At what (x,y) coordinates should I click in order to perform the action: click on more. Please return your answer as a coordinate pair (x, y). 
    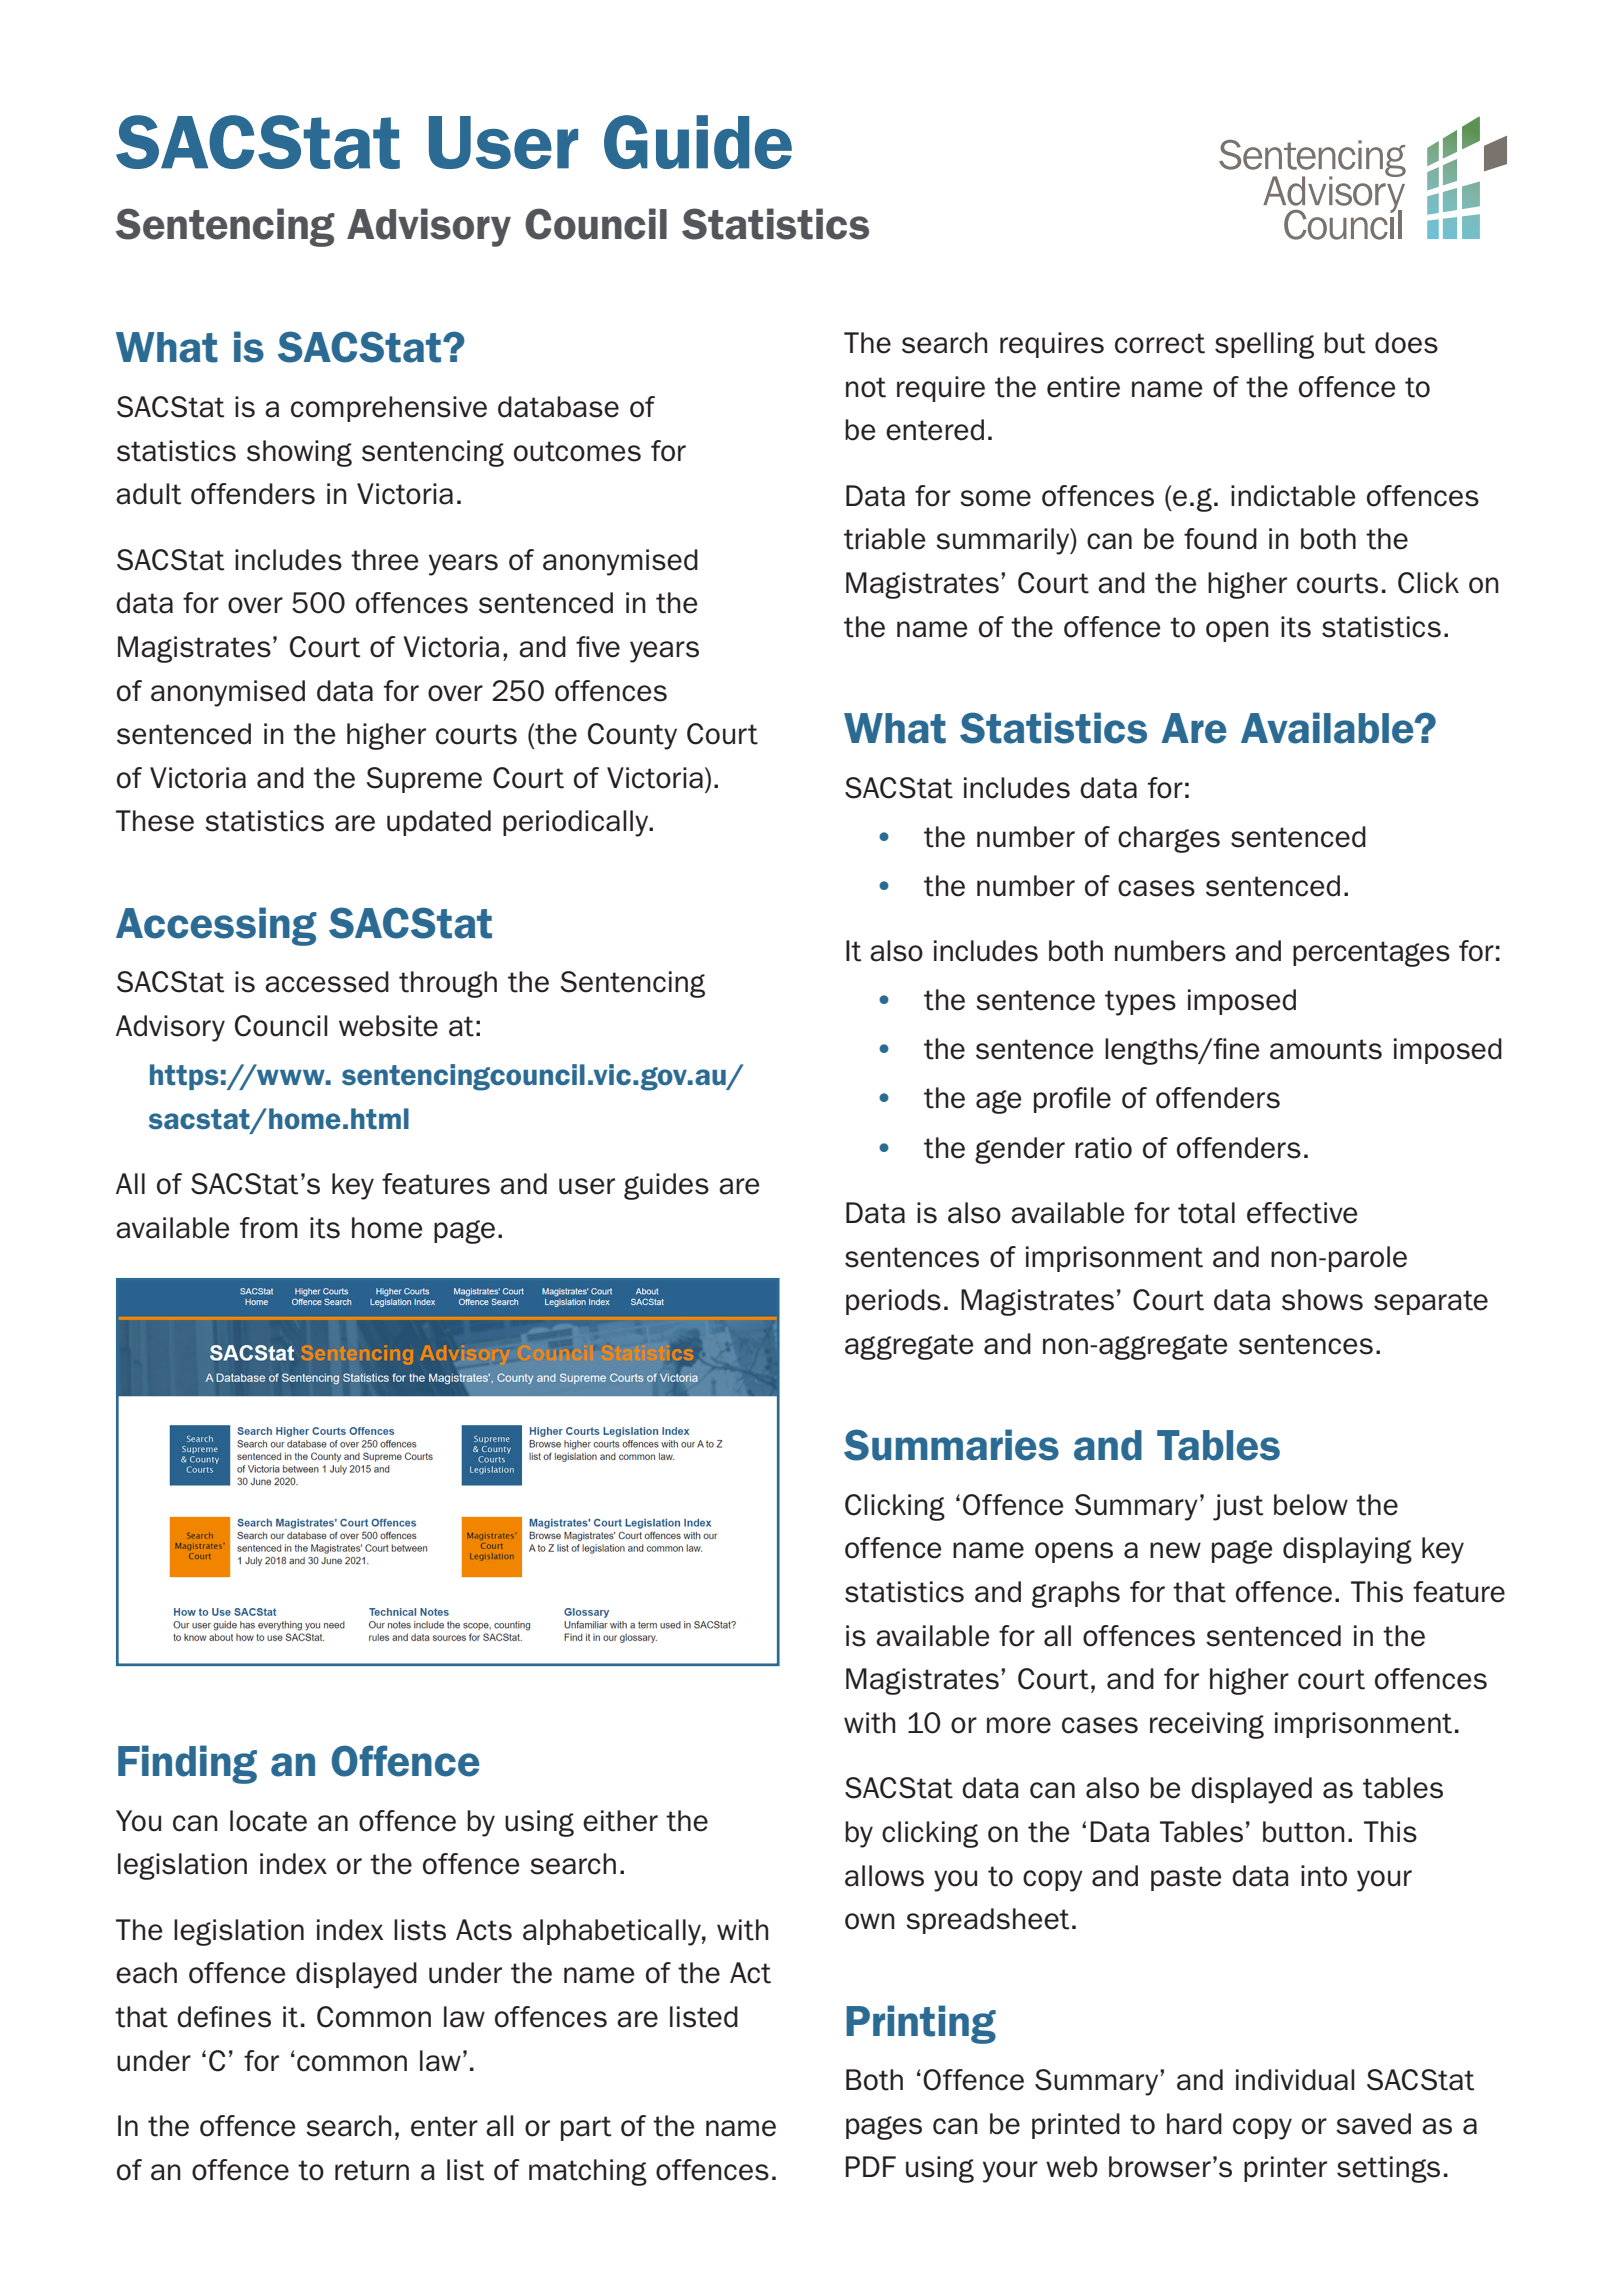
    Looking at the image, I should click on (1019, 1725).
